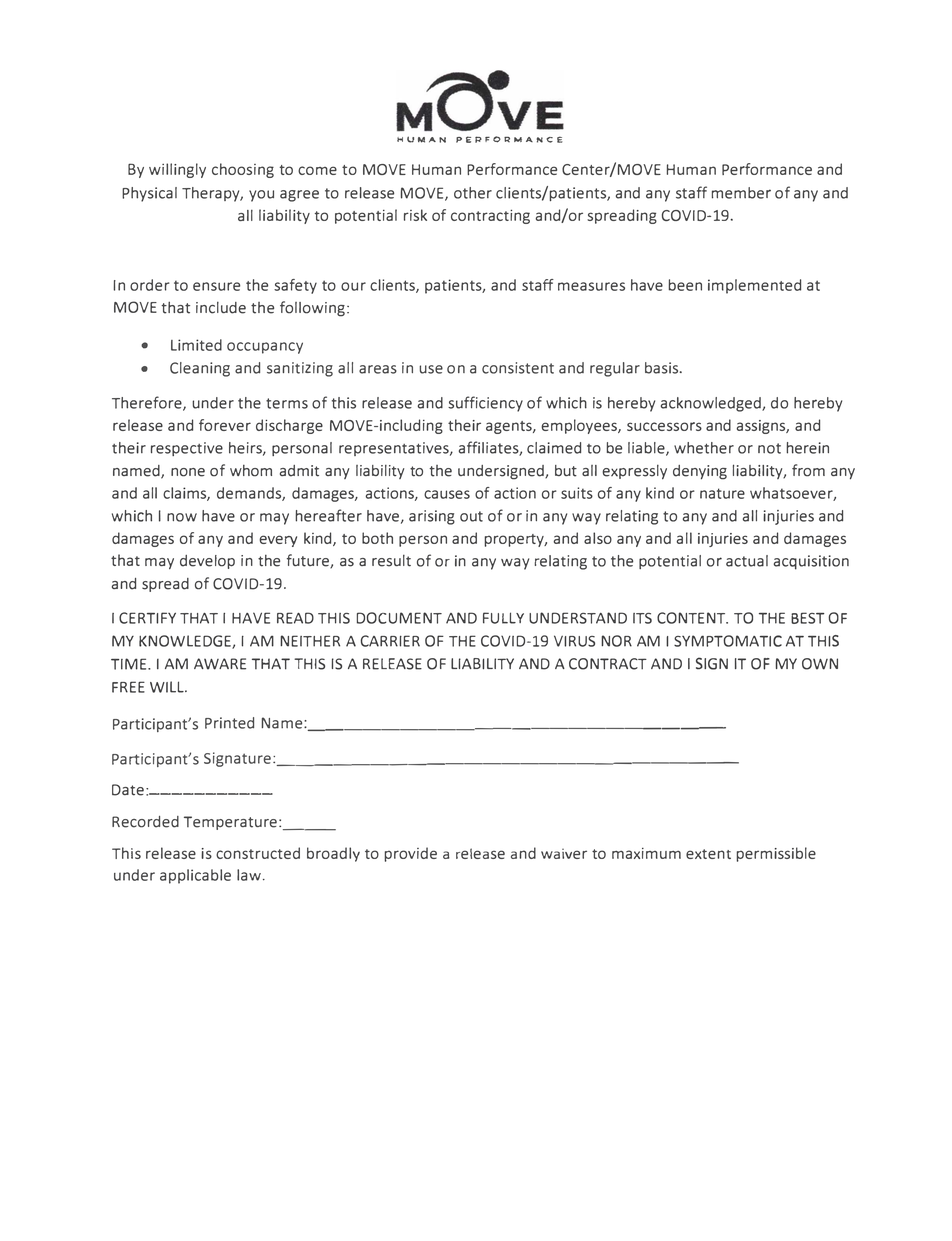 The width and height of the screenshot is (952, 1241). What do you see at coordinates (471, 516) in the screenshot?
I see `out` at bounding box center [471, 516].
